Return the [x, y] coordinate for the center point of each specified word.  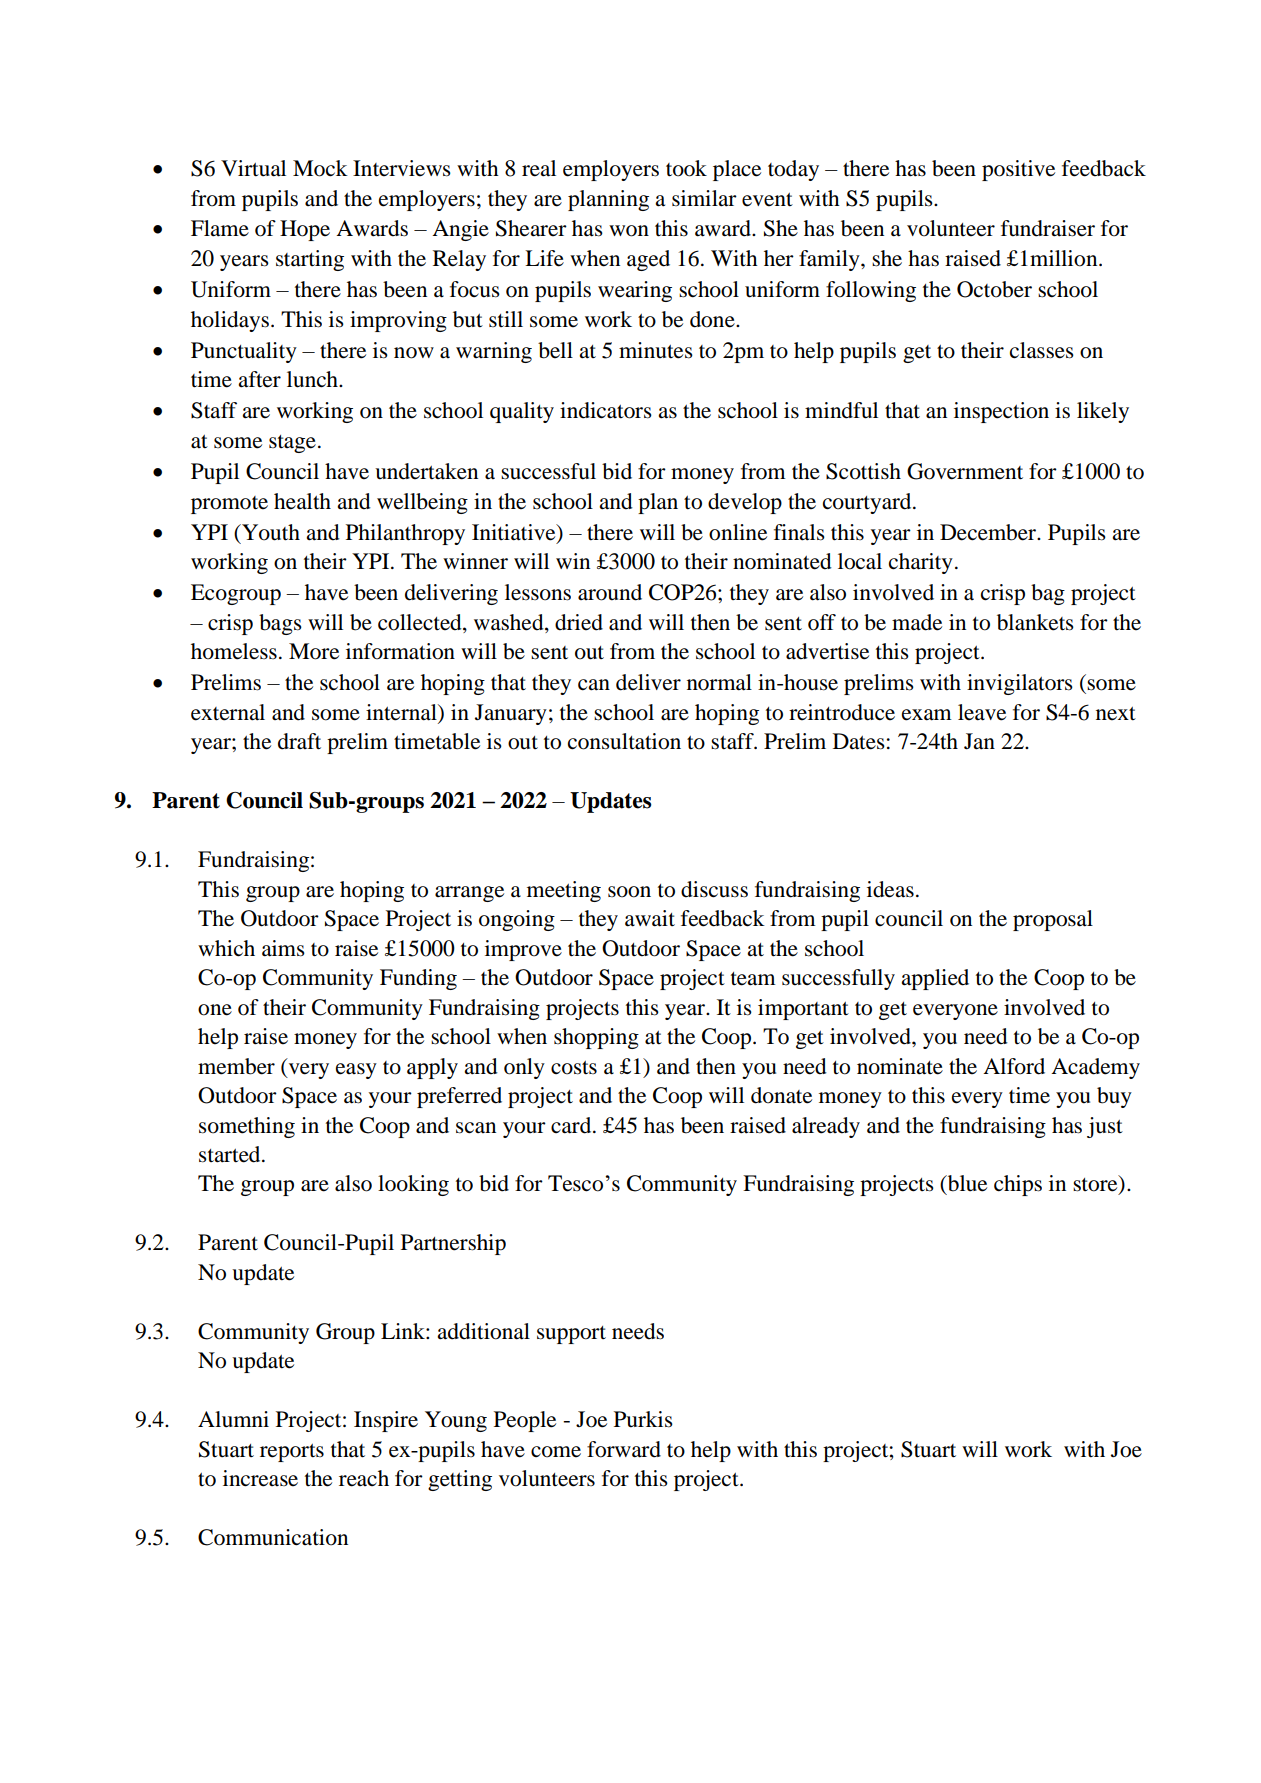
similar [704, 198]
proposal [1053, 920]
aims [283, 948]
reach [364, 1478]
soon [629, 892]
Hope [305, 230]
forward [624, 1449]
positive [1018, 170]
